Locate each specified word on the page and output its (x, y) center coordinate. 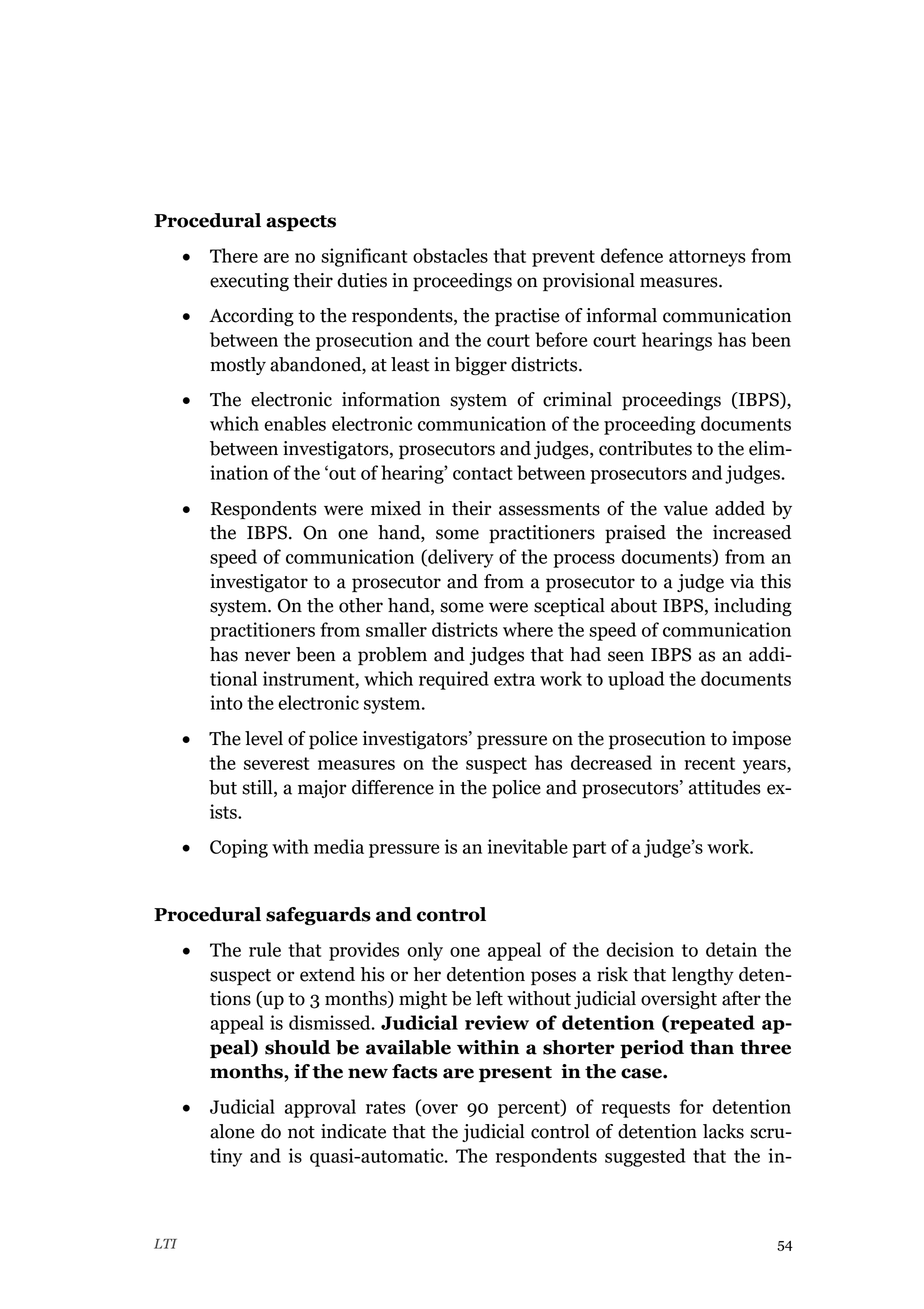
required (454, 680)
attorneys (707, 258)
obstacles (450, 255)
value (686, 508)
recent (709, 763)
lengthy (703, 976)
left (489, 998)
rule (265, 949)
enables (295, 423)
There (234, 255)
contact (483, 473)
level (264, 738)
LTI (165, 1244)
